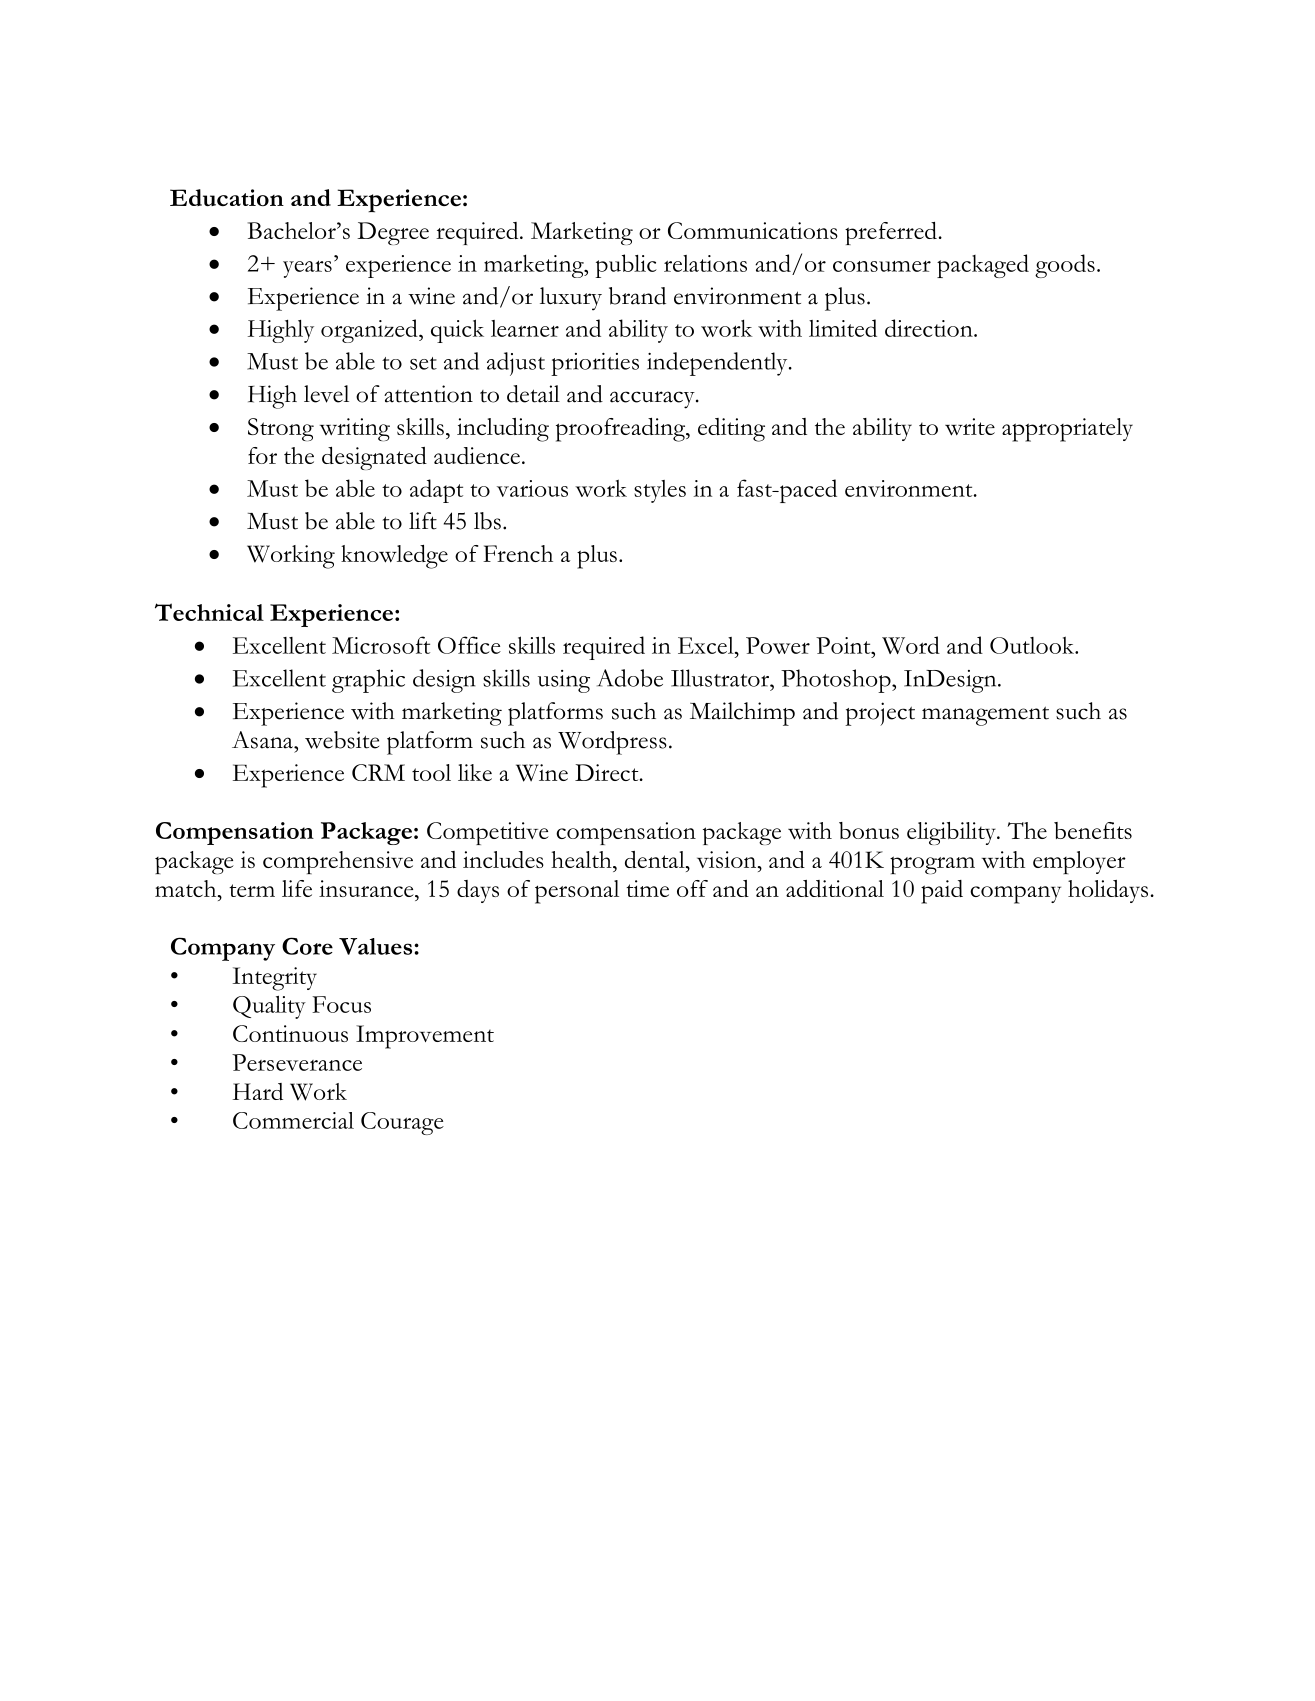  I want to click on CRM, so click(378, 772).
